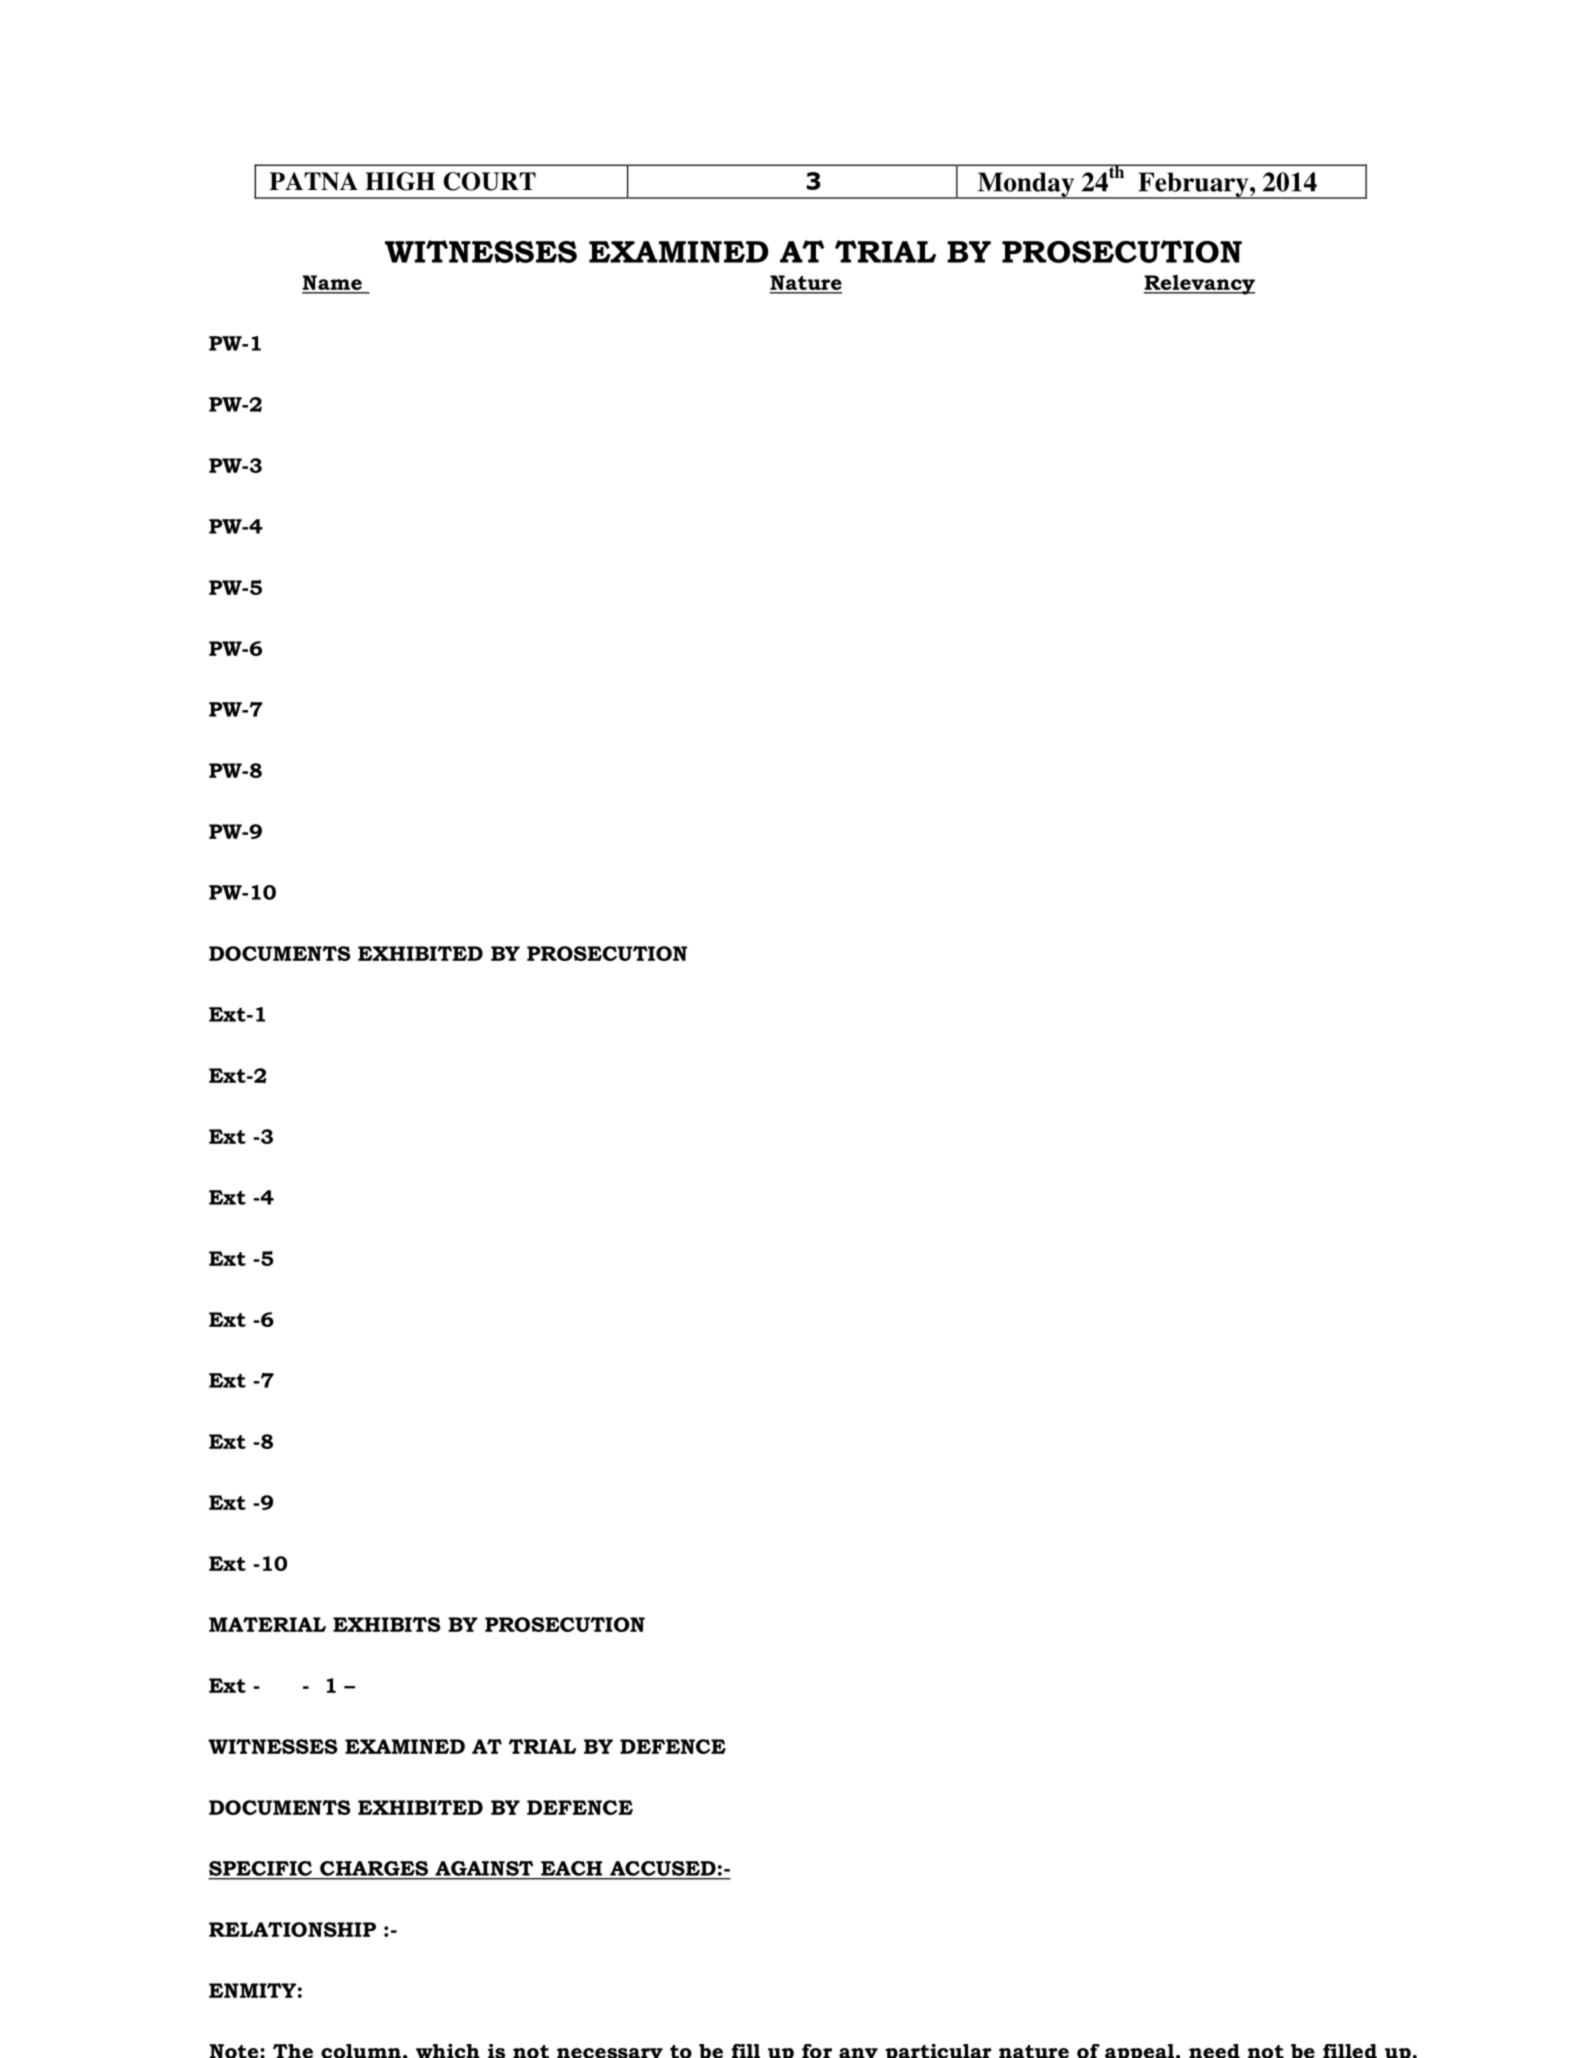 This screenshot has width=1590, height=2058. What do you see at coordinates (400, 181) in the screenshot?
I see `HIGH` at bounding box center [400, 181].
